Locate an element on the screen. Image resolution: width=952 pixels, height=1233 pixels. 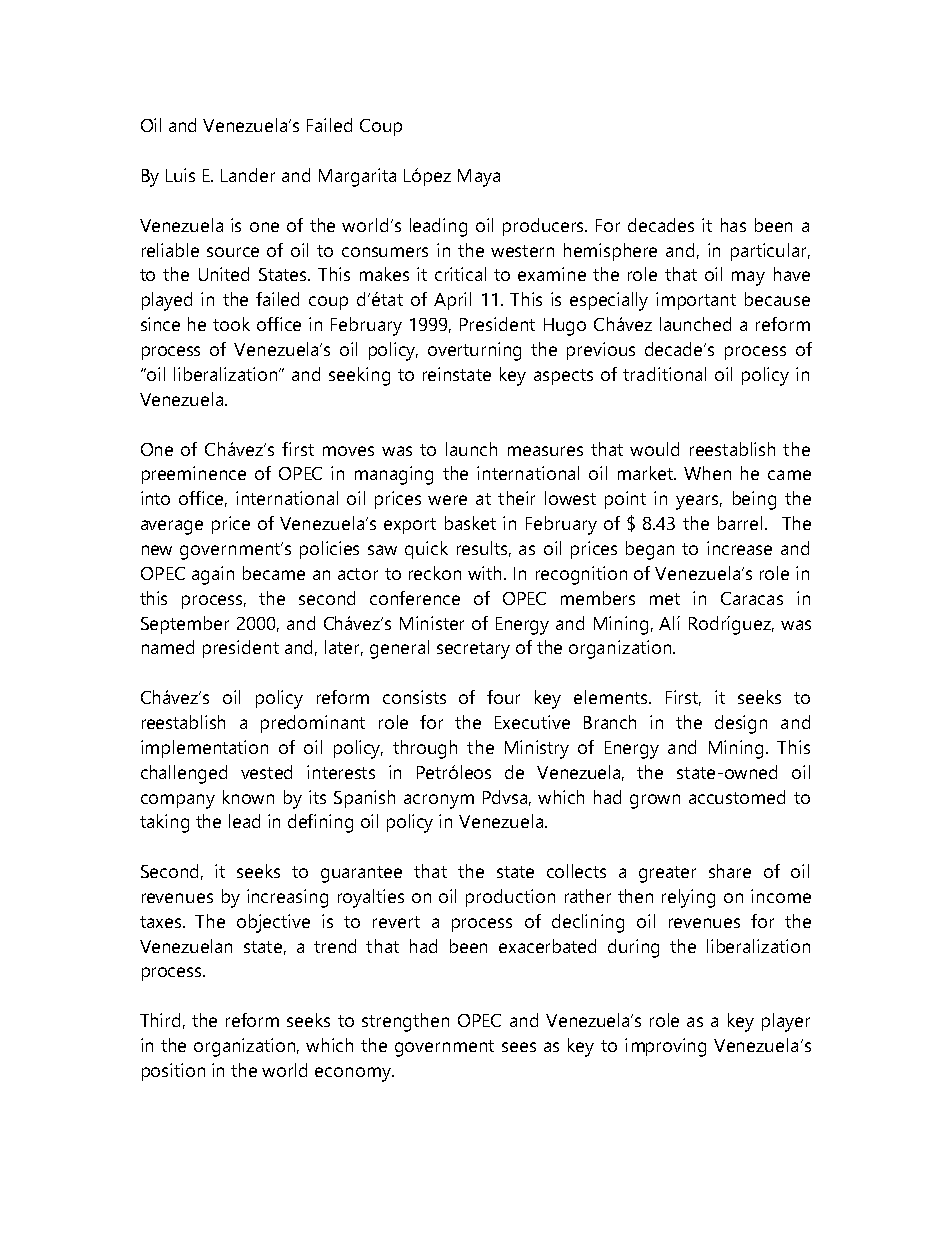
overturning is located at coordinates (474, 351).
